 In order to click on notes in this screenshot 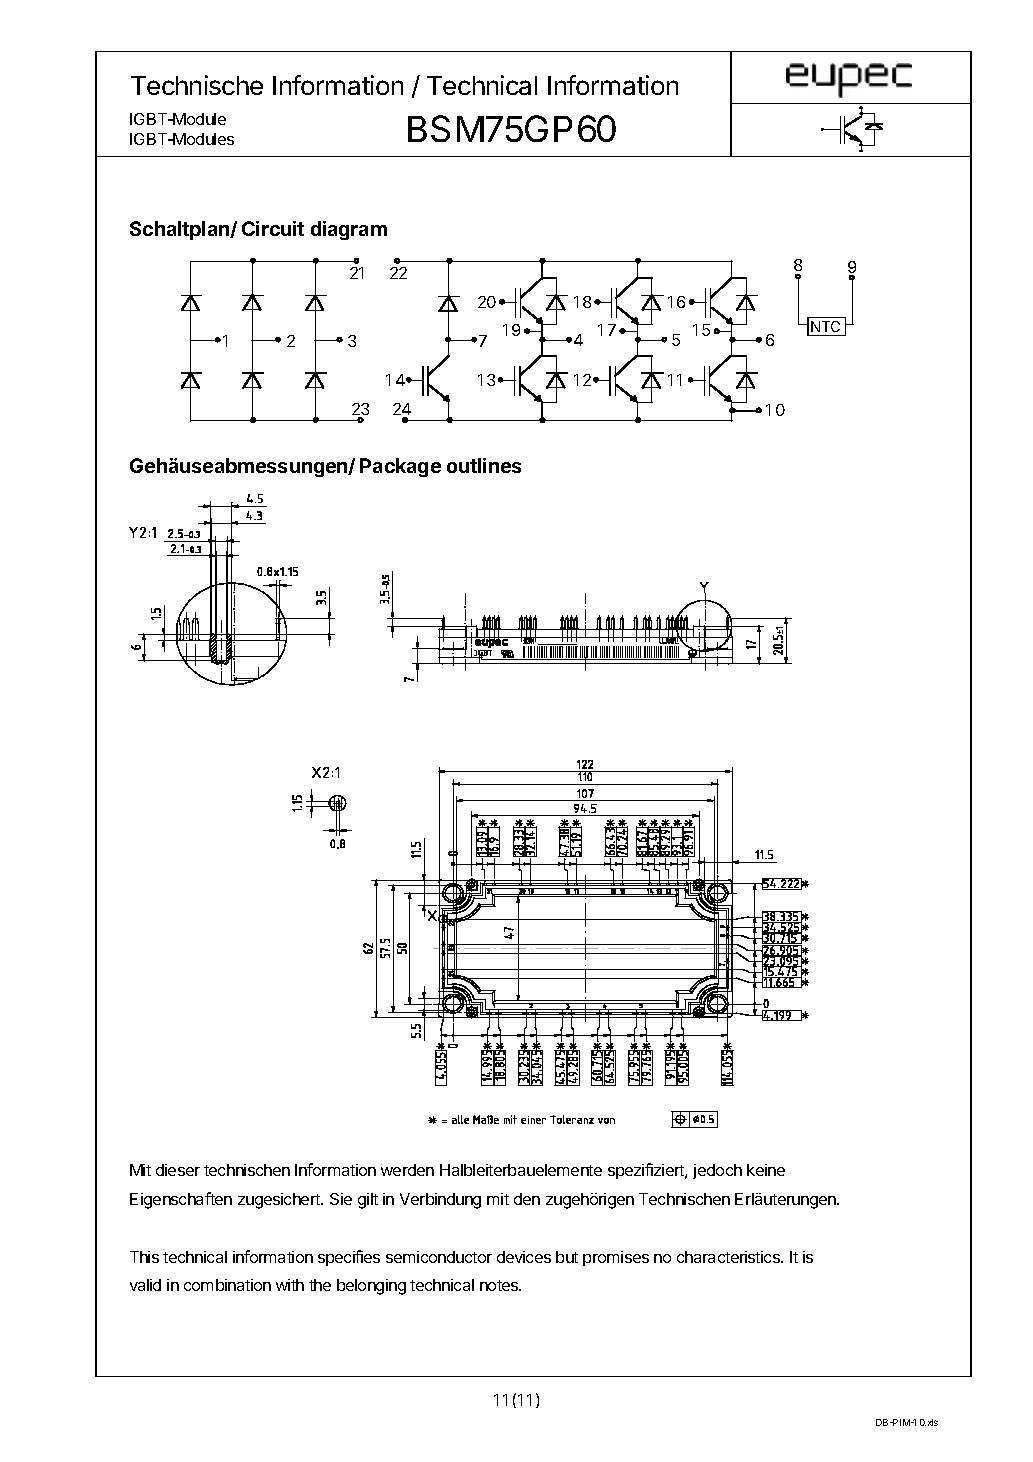, I will do `click(500, 1285)`.
